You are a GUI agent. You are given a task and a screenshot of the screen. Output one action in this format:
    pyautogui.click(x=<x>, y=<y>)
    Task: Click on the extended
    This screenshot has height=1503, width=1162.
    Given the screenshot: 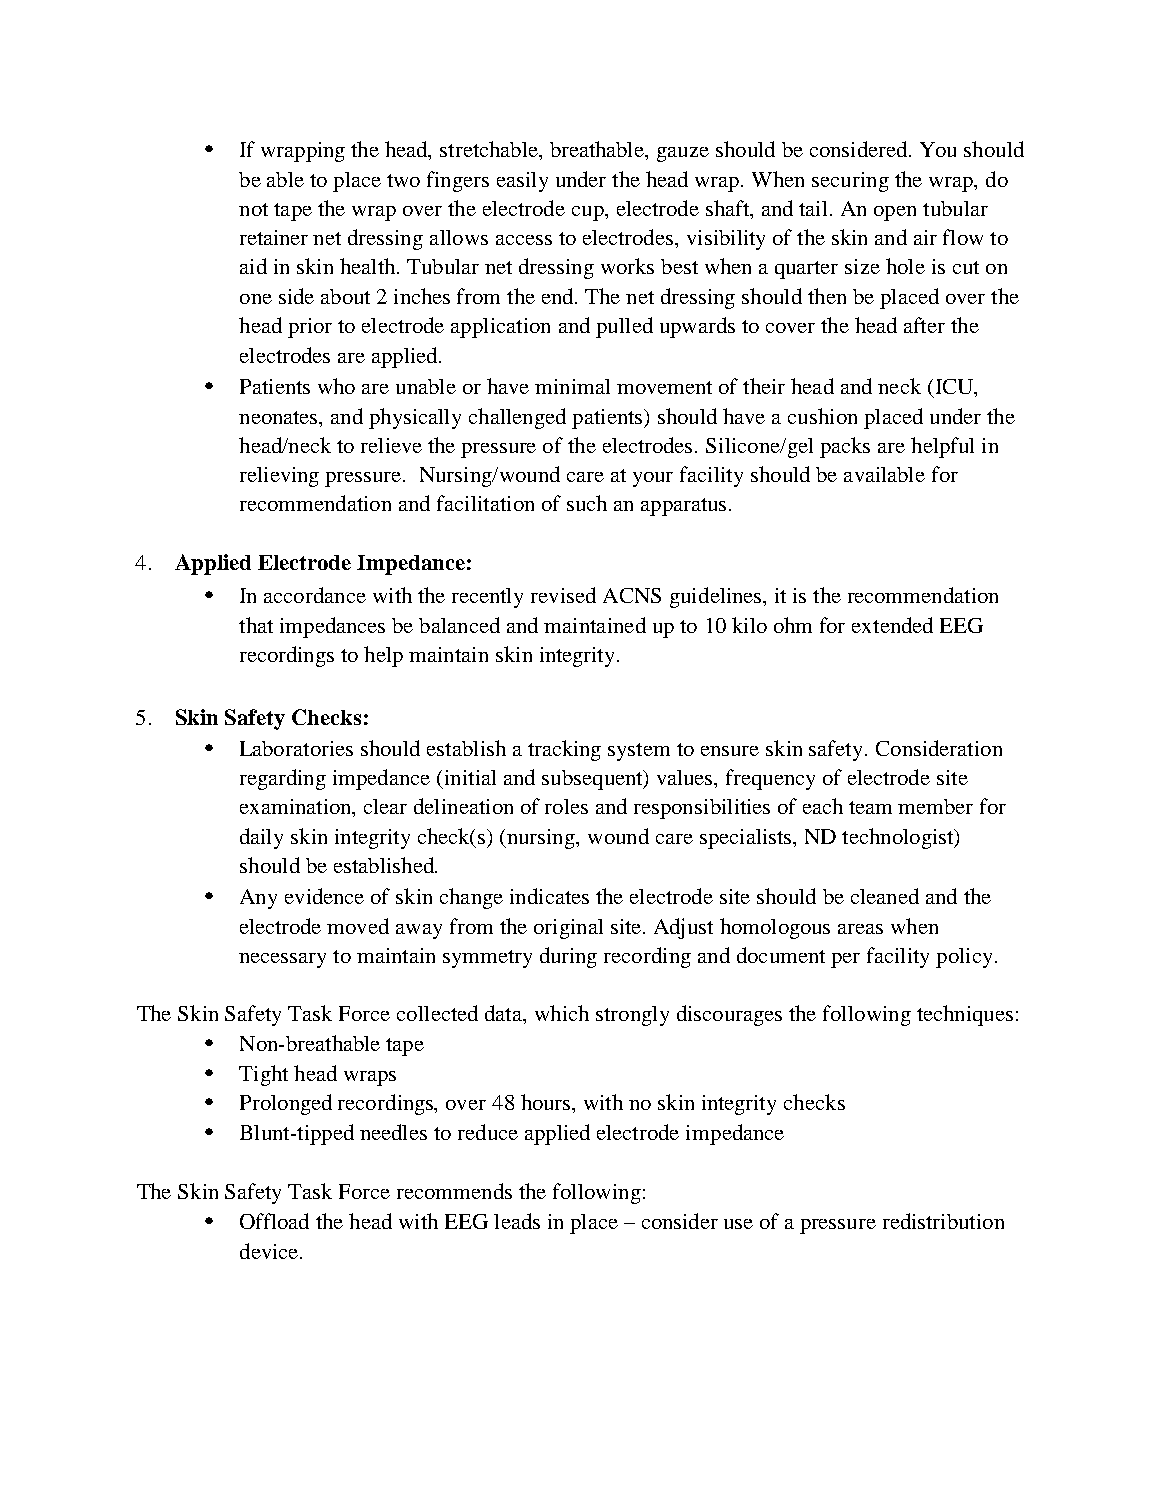 What is the action you would take?
    pyautogui.click(x=892, y=625)
